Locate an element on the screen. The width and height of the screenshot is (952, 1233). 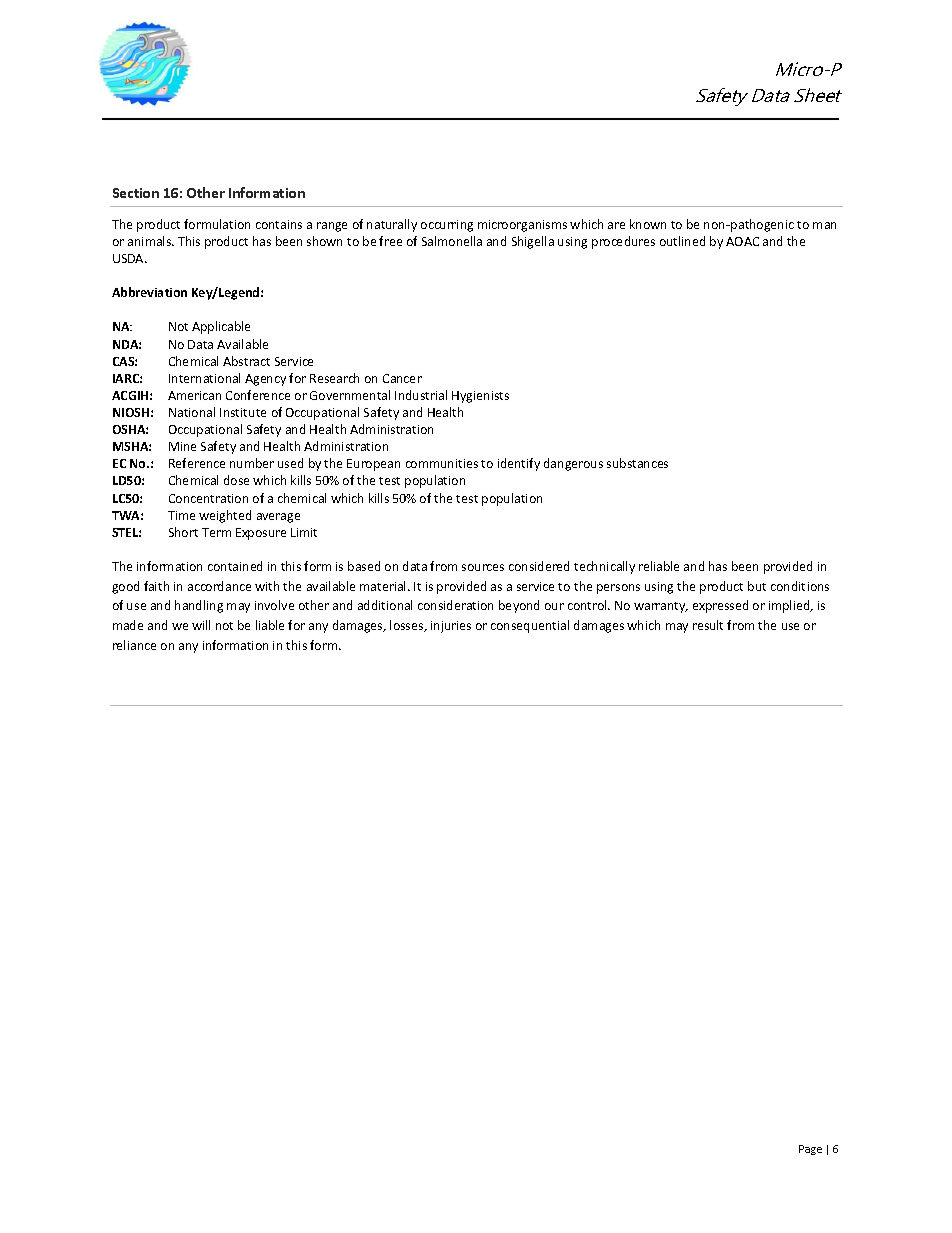
will is located at coordinates (201, 625).
